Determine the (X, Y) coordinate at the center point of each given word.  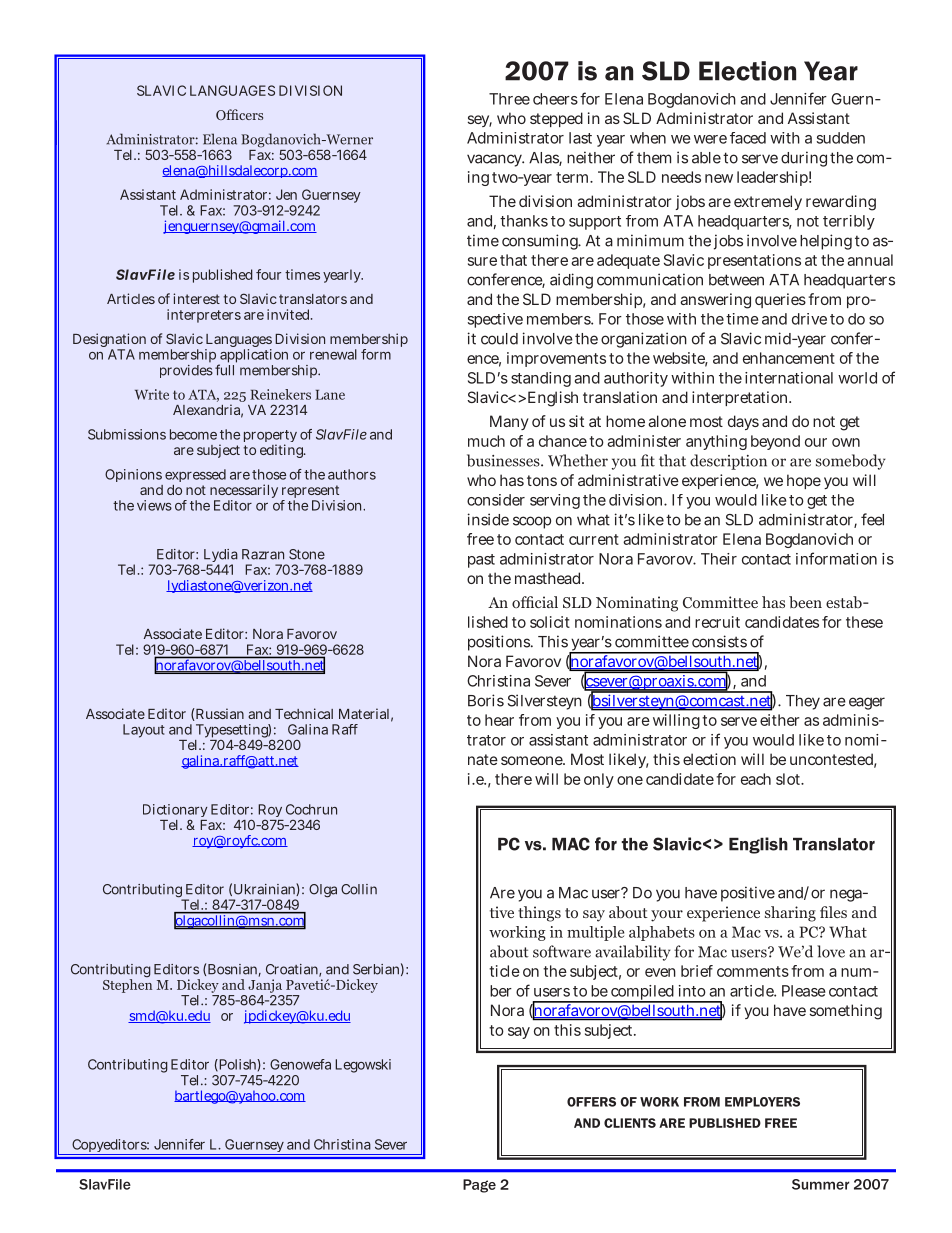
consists (719, 641)
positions (500, 643)
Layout (144, 731)
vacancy (495, 160)
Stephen (127, 984)
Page (479, 1186)
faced (748, 138)
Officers (239, 114)
